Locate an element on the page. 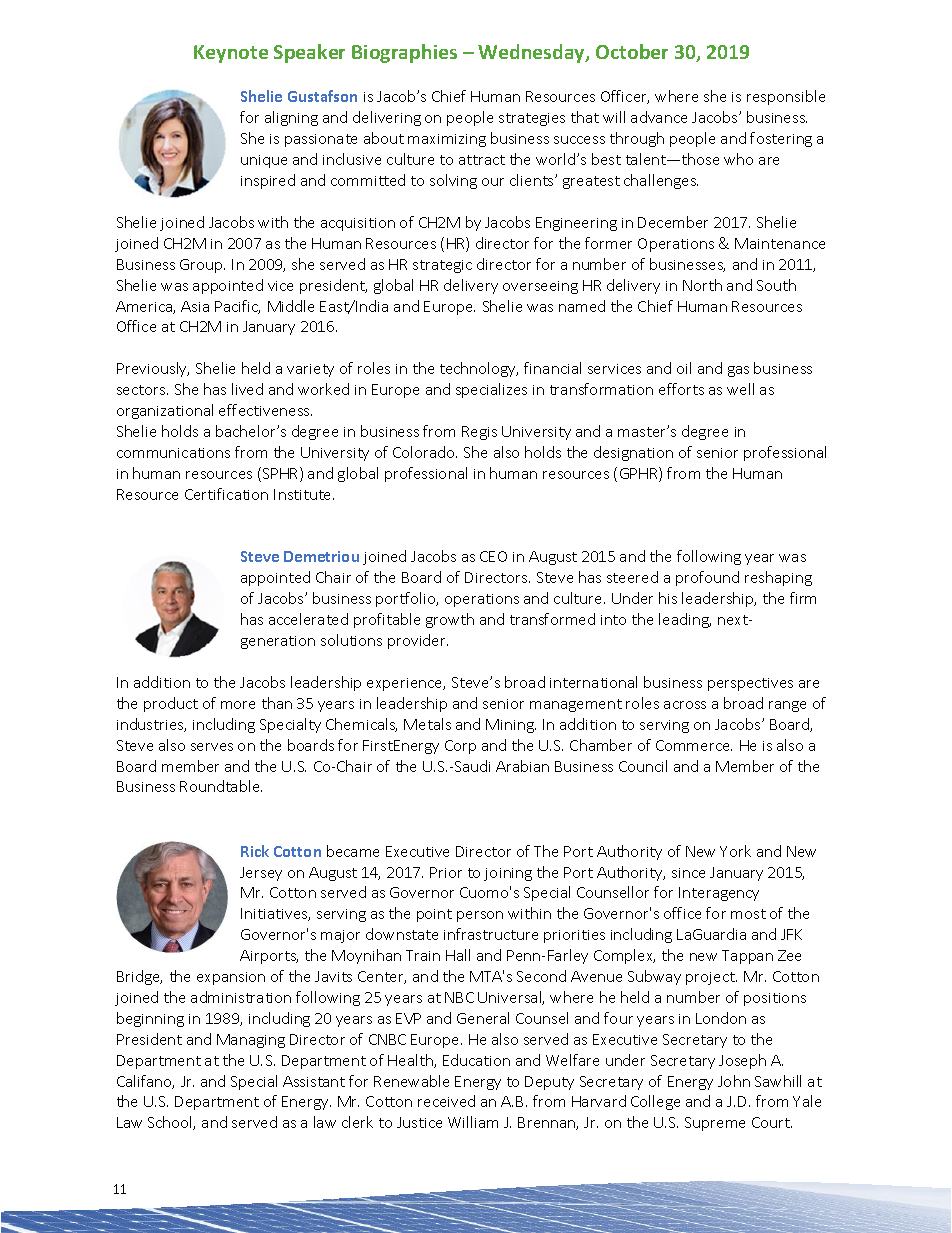 The image size is (952, 1233). Commerce is located at coordinates (694, 745).
